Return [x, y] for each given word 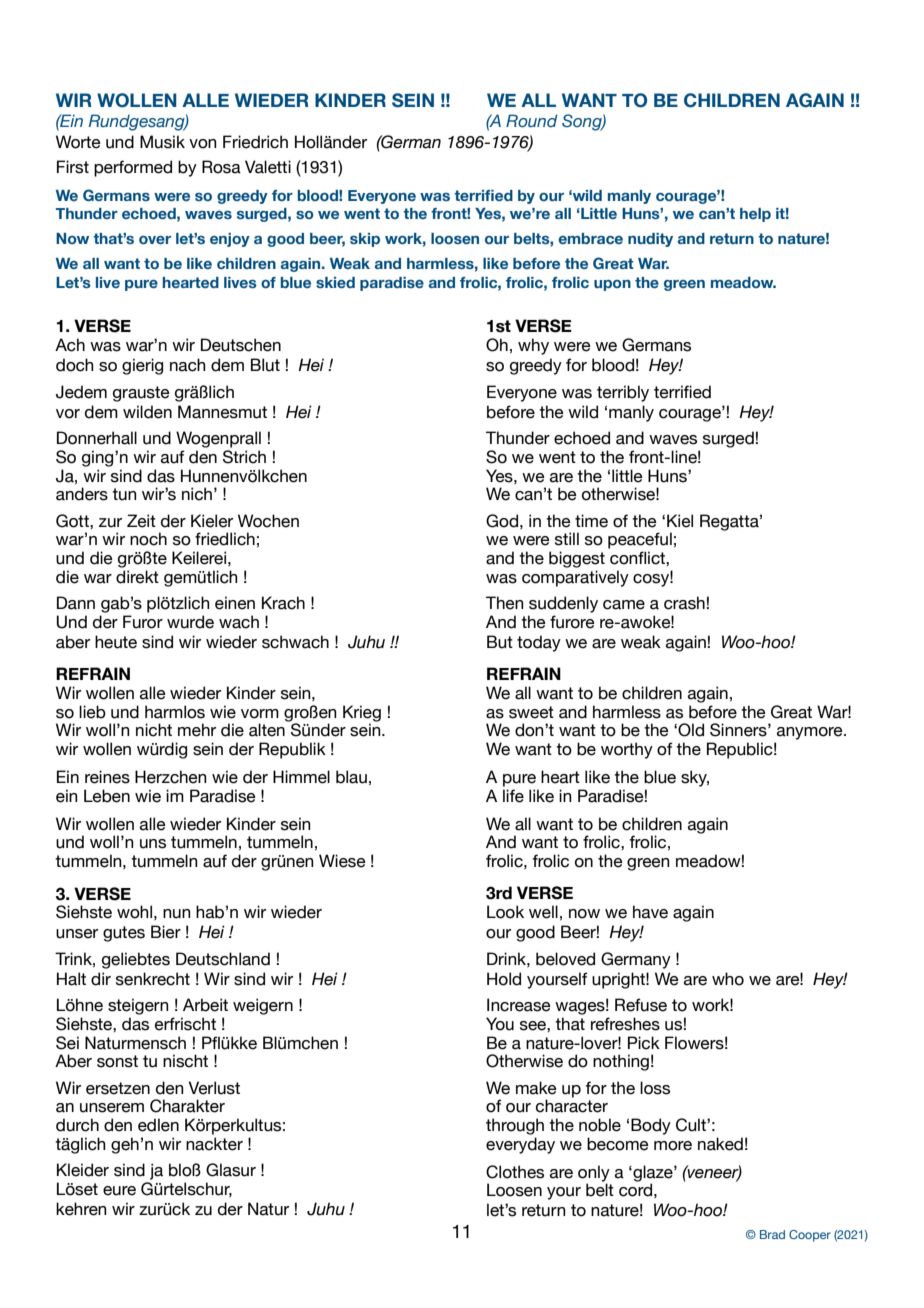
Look [505, 912]
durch [77, 1125]
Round [532, 121]
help [755, 215]
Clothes [515, 1172]
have [650, 912]
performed [133, 168]
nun [177, 914]
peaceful [640, 540]
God [502, 521]
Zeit [141, 521]
